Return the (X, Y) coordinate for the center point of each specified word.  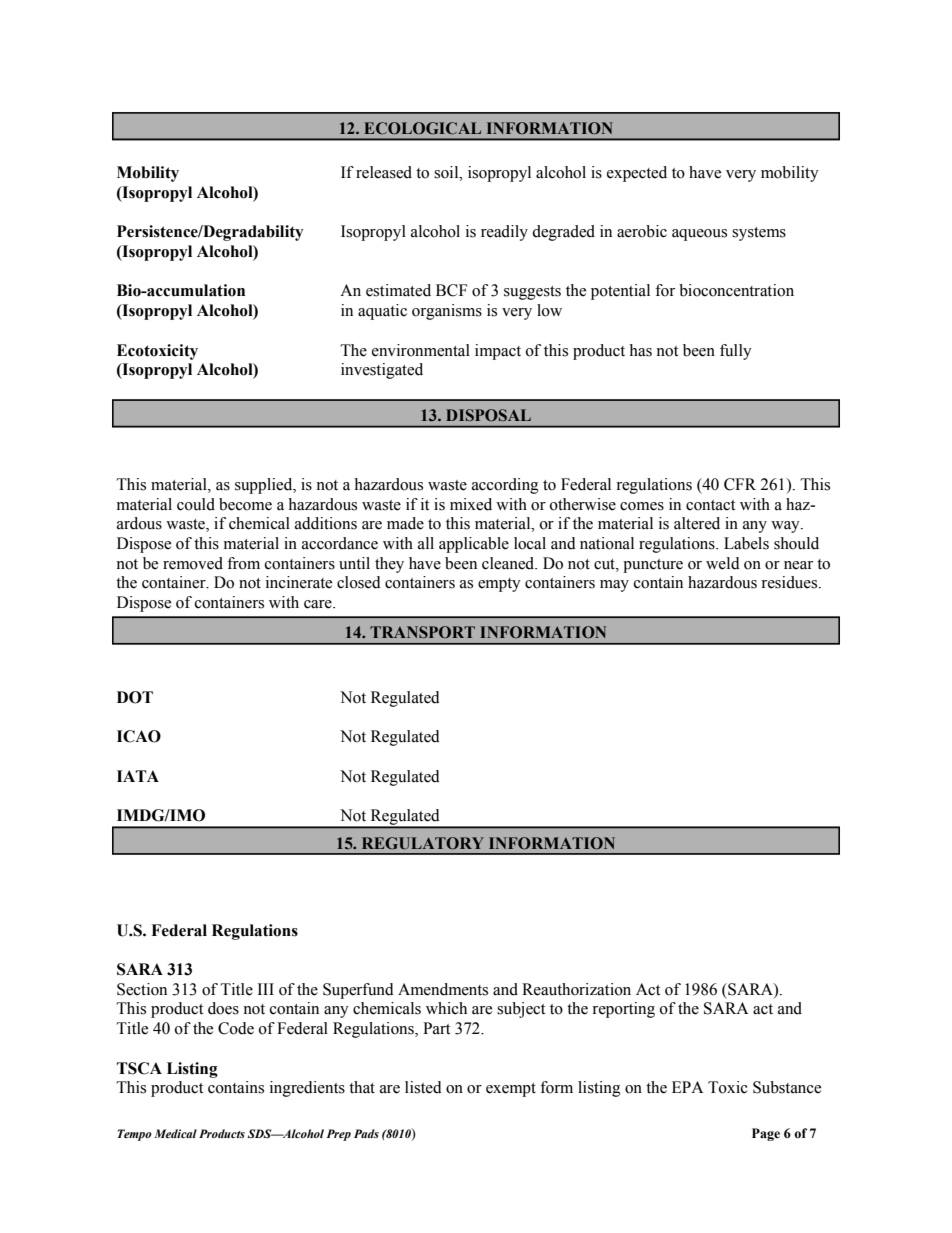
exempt (511, 1090)
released (384, 172)
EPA (687, 1087)
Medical (175, 1133)
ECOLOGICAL (422, 128)
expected (637, 174)
